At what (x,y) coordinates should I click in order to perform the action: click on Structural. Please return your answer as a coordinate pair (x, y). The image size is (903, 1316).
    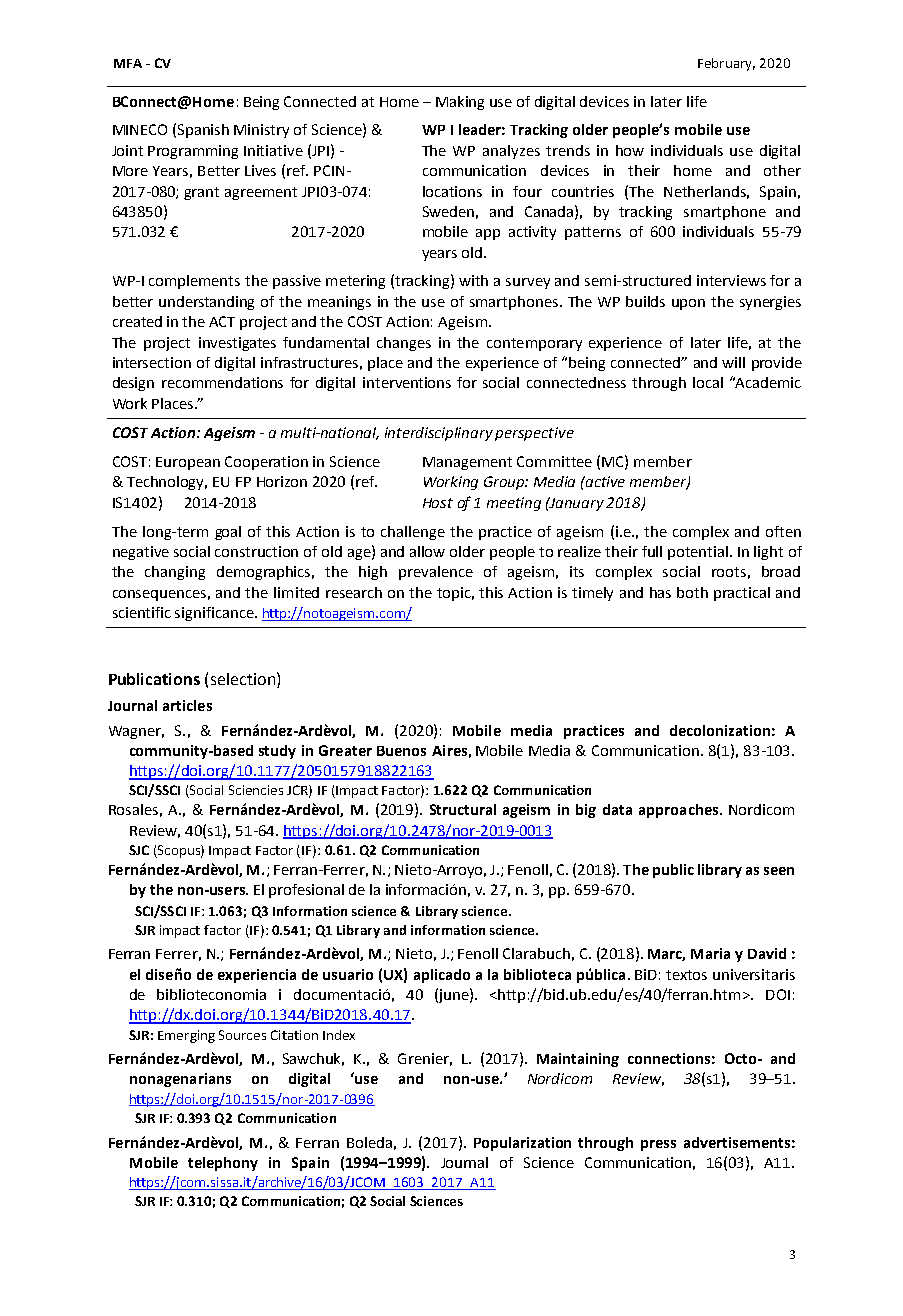
    Looking at the image, I should click on (463, 809).
